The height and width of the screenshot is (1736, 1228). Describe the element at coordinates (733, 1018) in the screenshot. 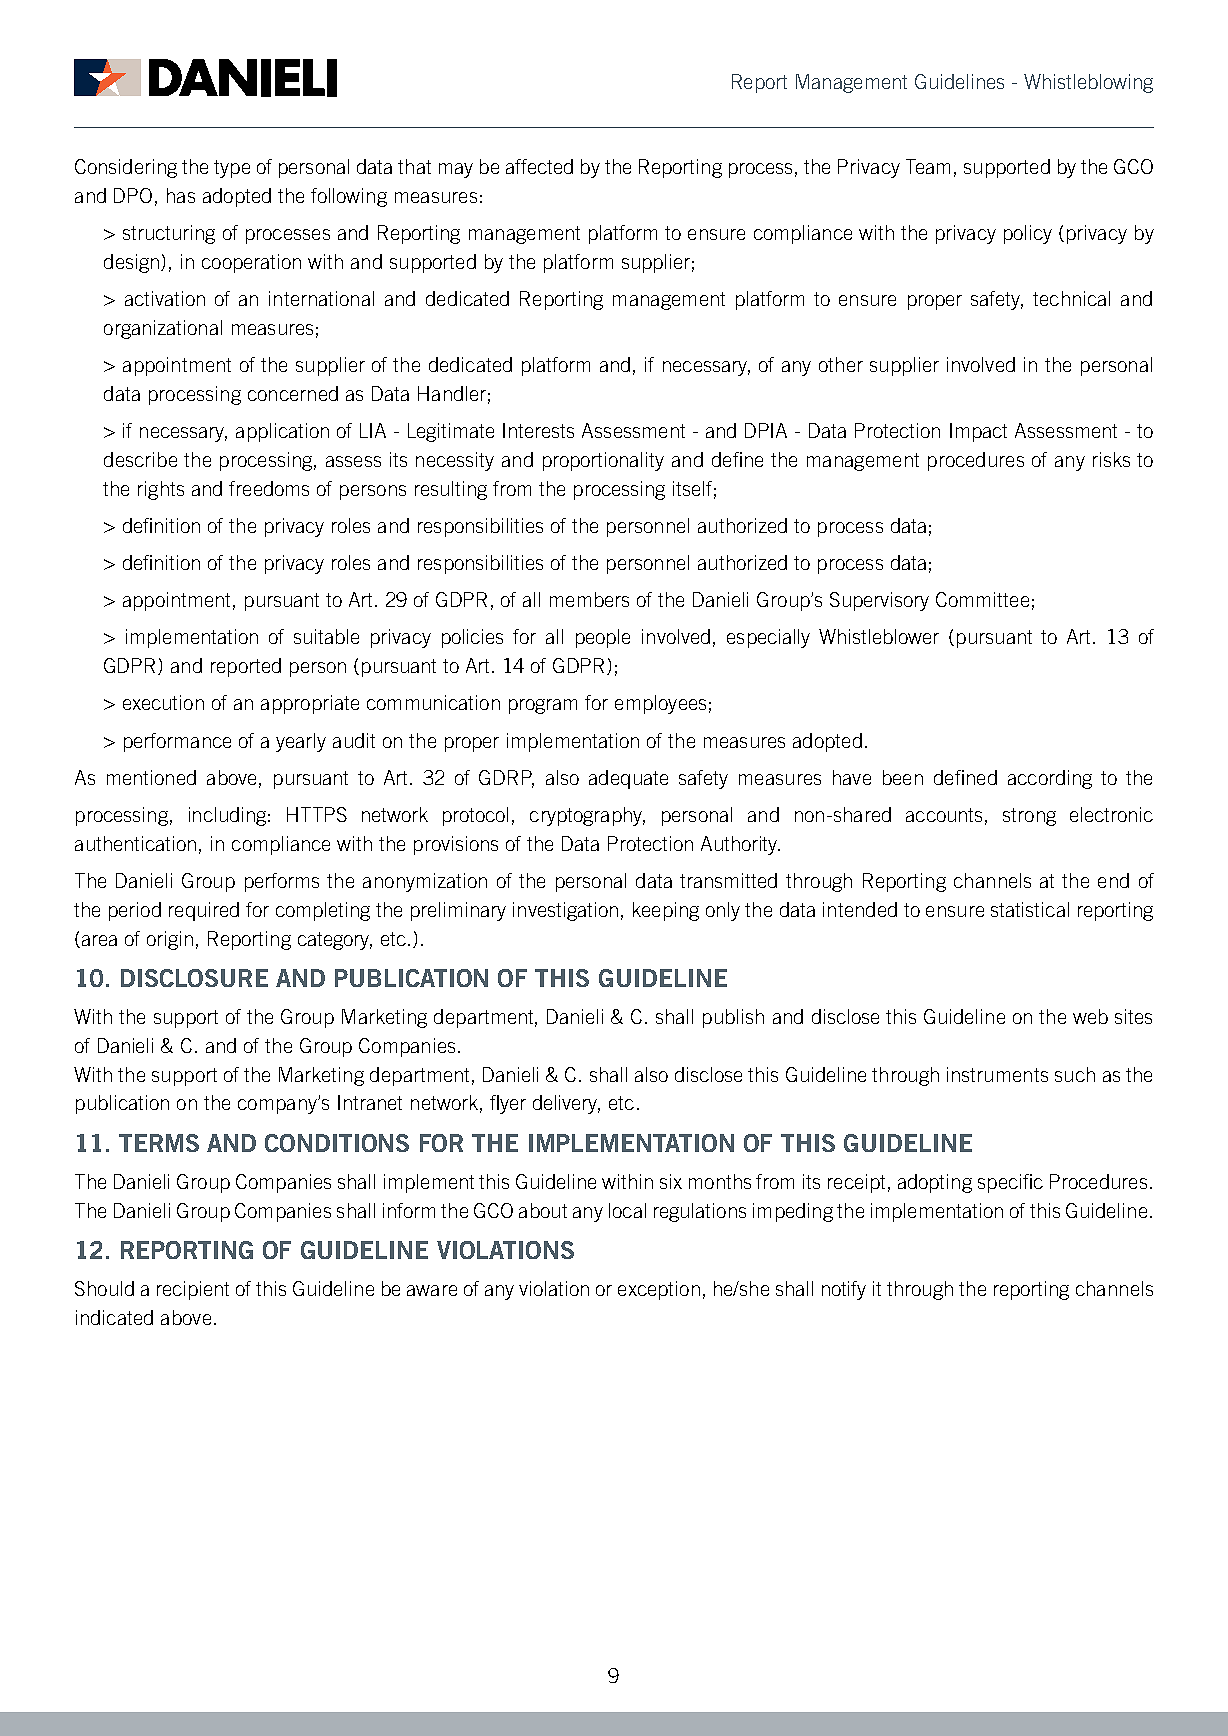

I see `publish` at that location.
